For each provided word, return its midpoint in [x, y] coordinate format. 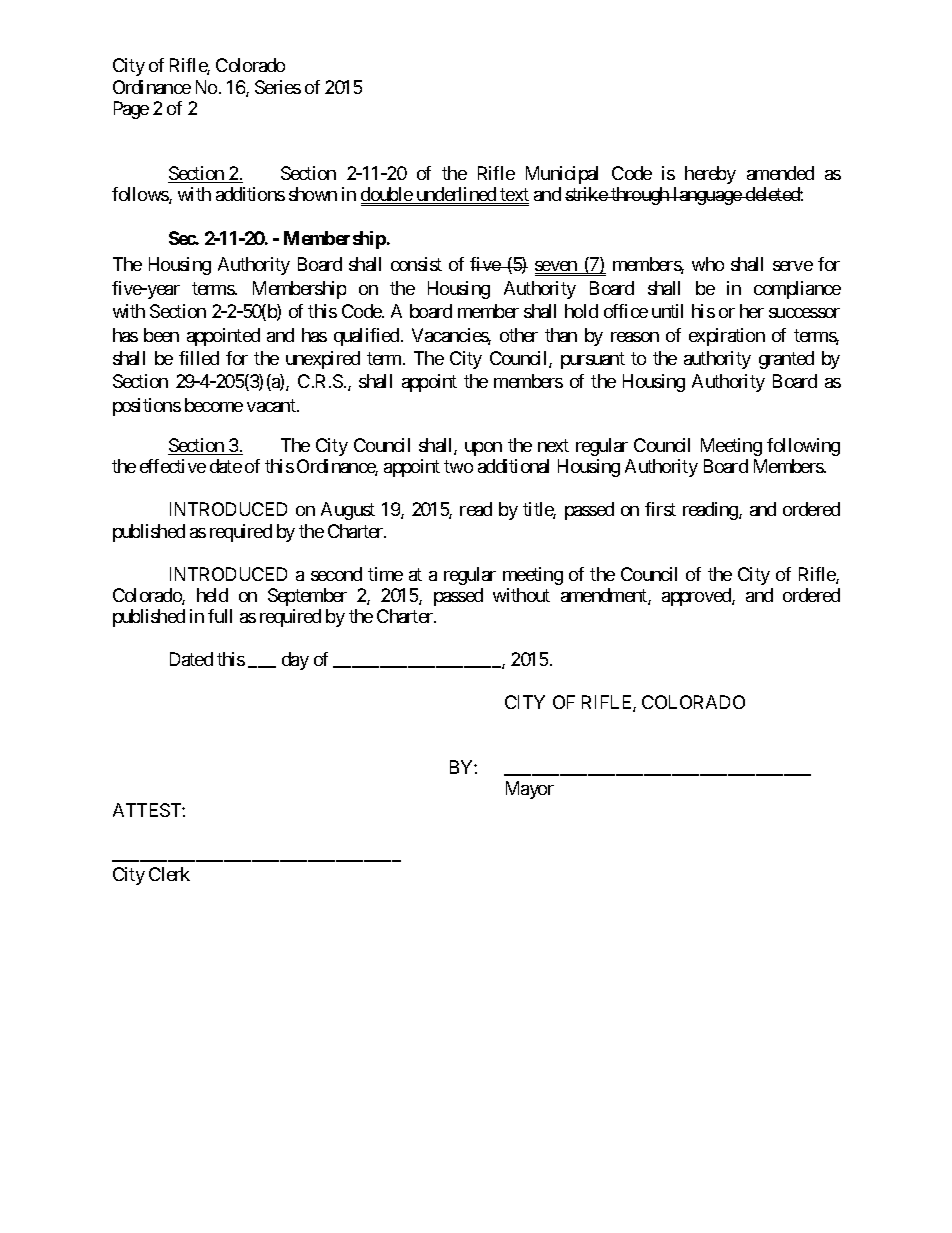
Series [278, 87]
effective [173, 466]
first [660, 509]
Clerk [169, 874]
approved [697, 597]
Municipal [562, 175]
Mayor [530, 790]
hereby [710, 175]
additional [513, 466]
